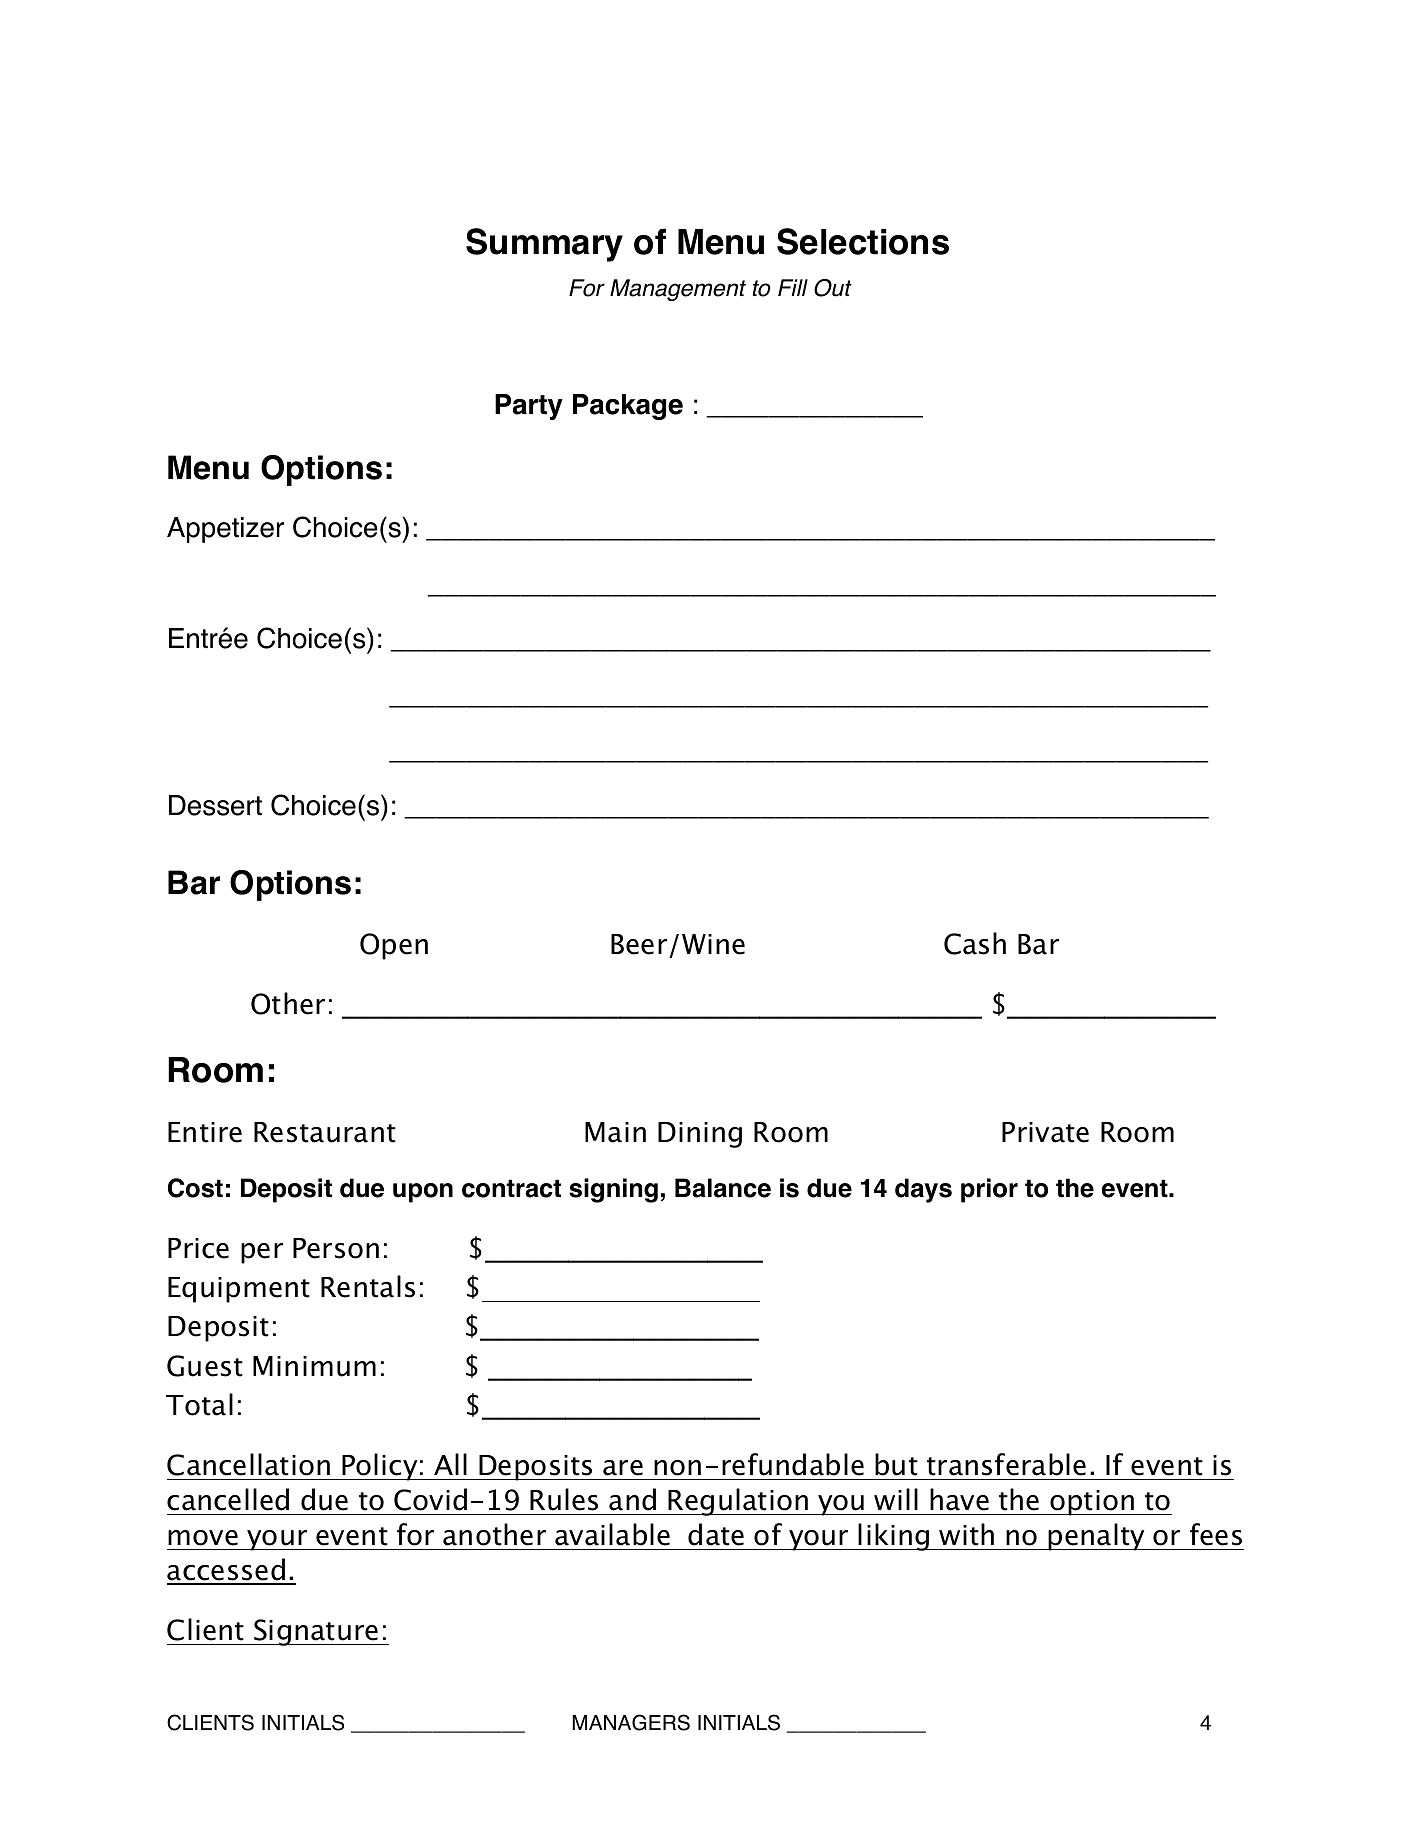 The image size is (1418, 1835). Describe the element at coordinates (544, 245) in the document. I see `Summary` at that location.
